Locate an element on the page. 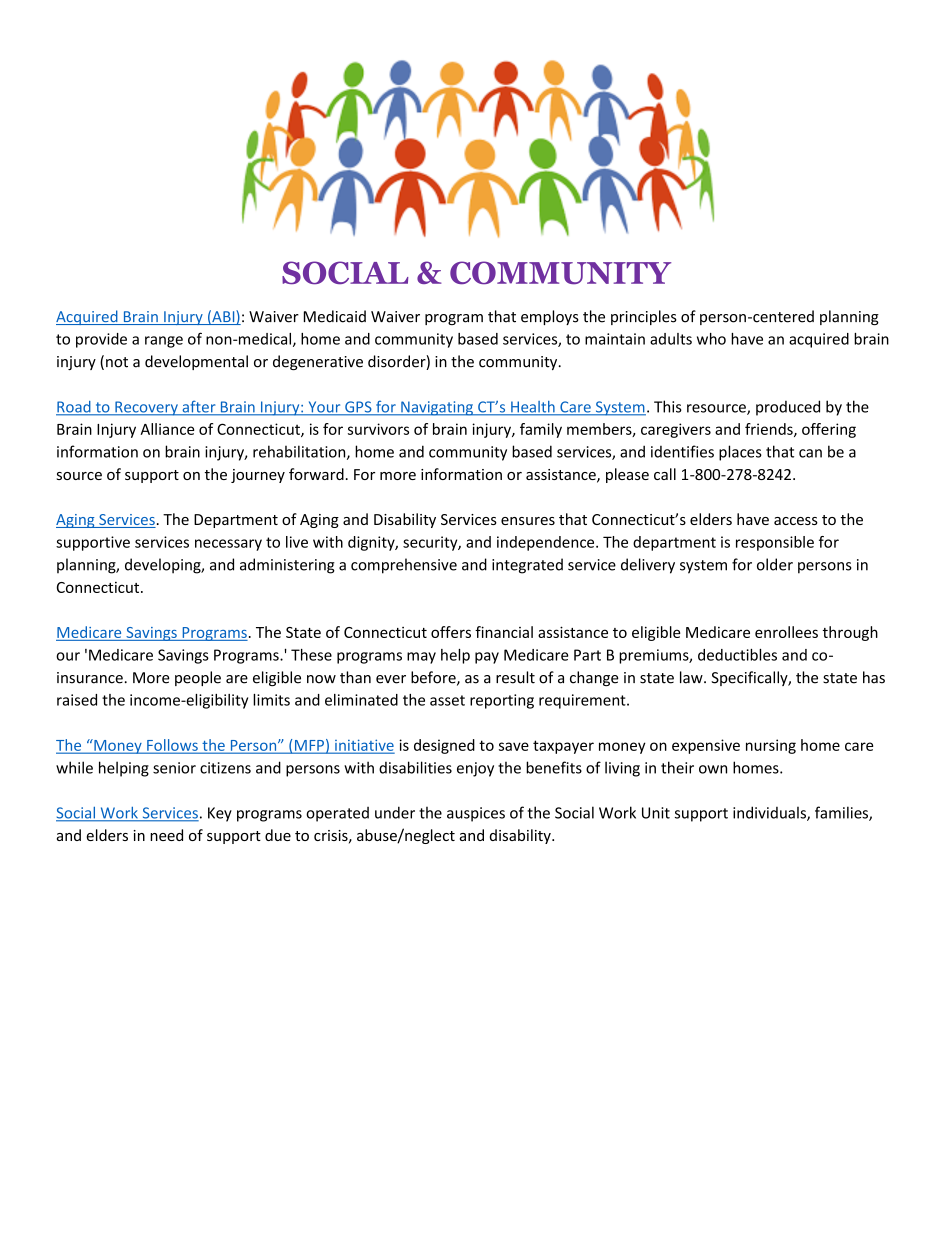 The height and width of the image is (1233, 952). who is located at coordinates (711, 339).
